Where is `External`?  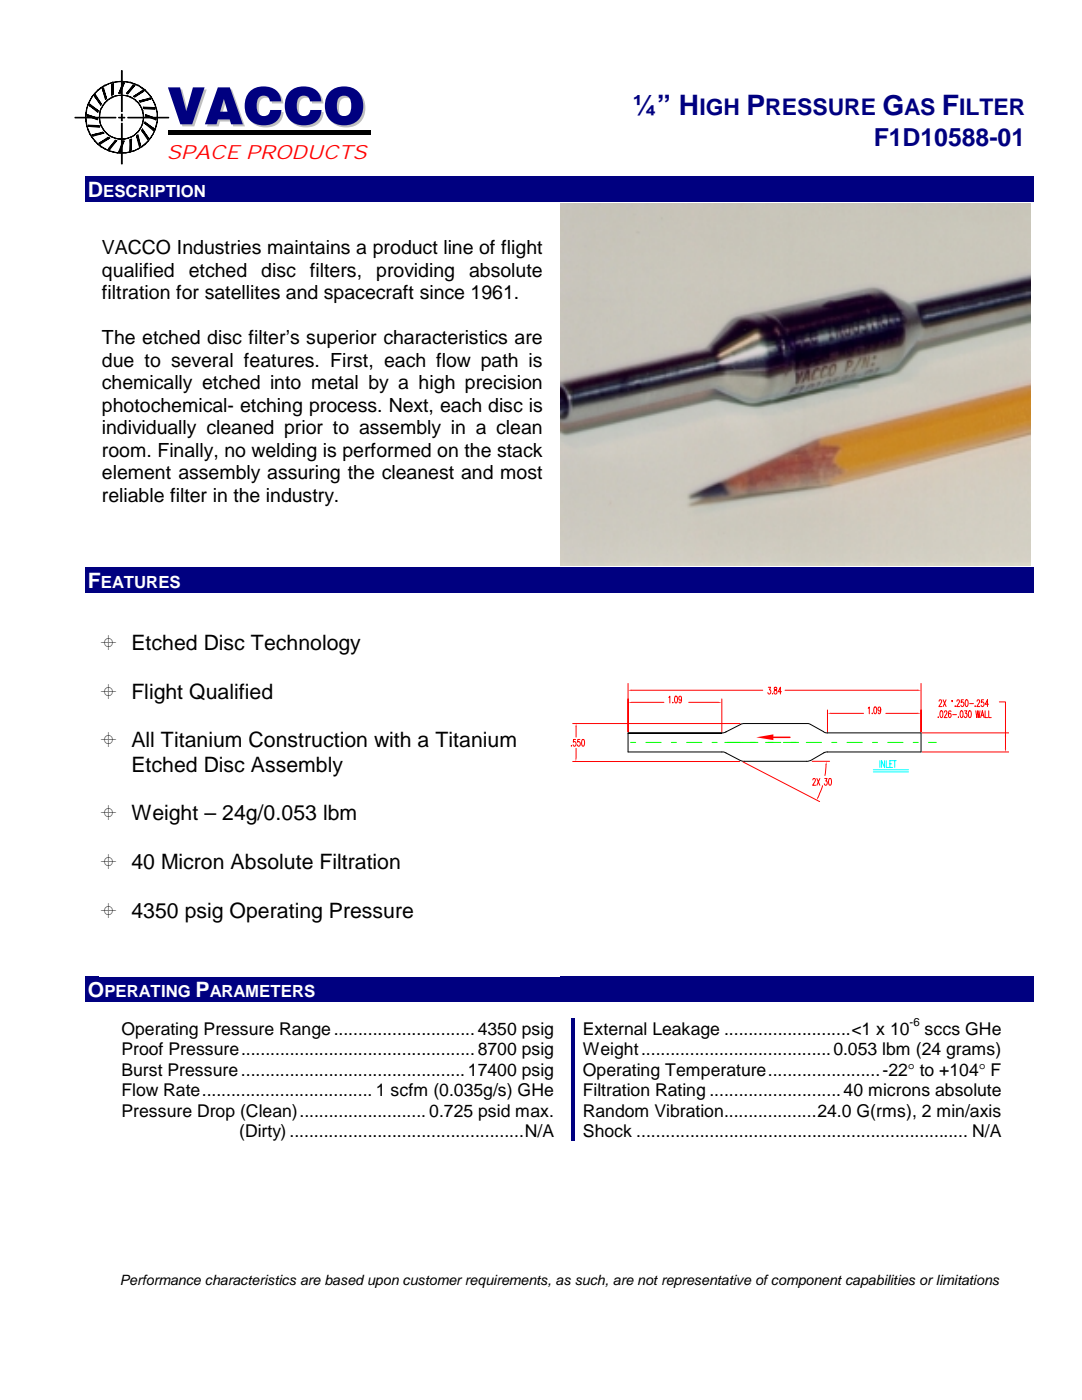 External is located at coordinates (615, 1029).
